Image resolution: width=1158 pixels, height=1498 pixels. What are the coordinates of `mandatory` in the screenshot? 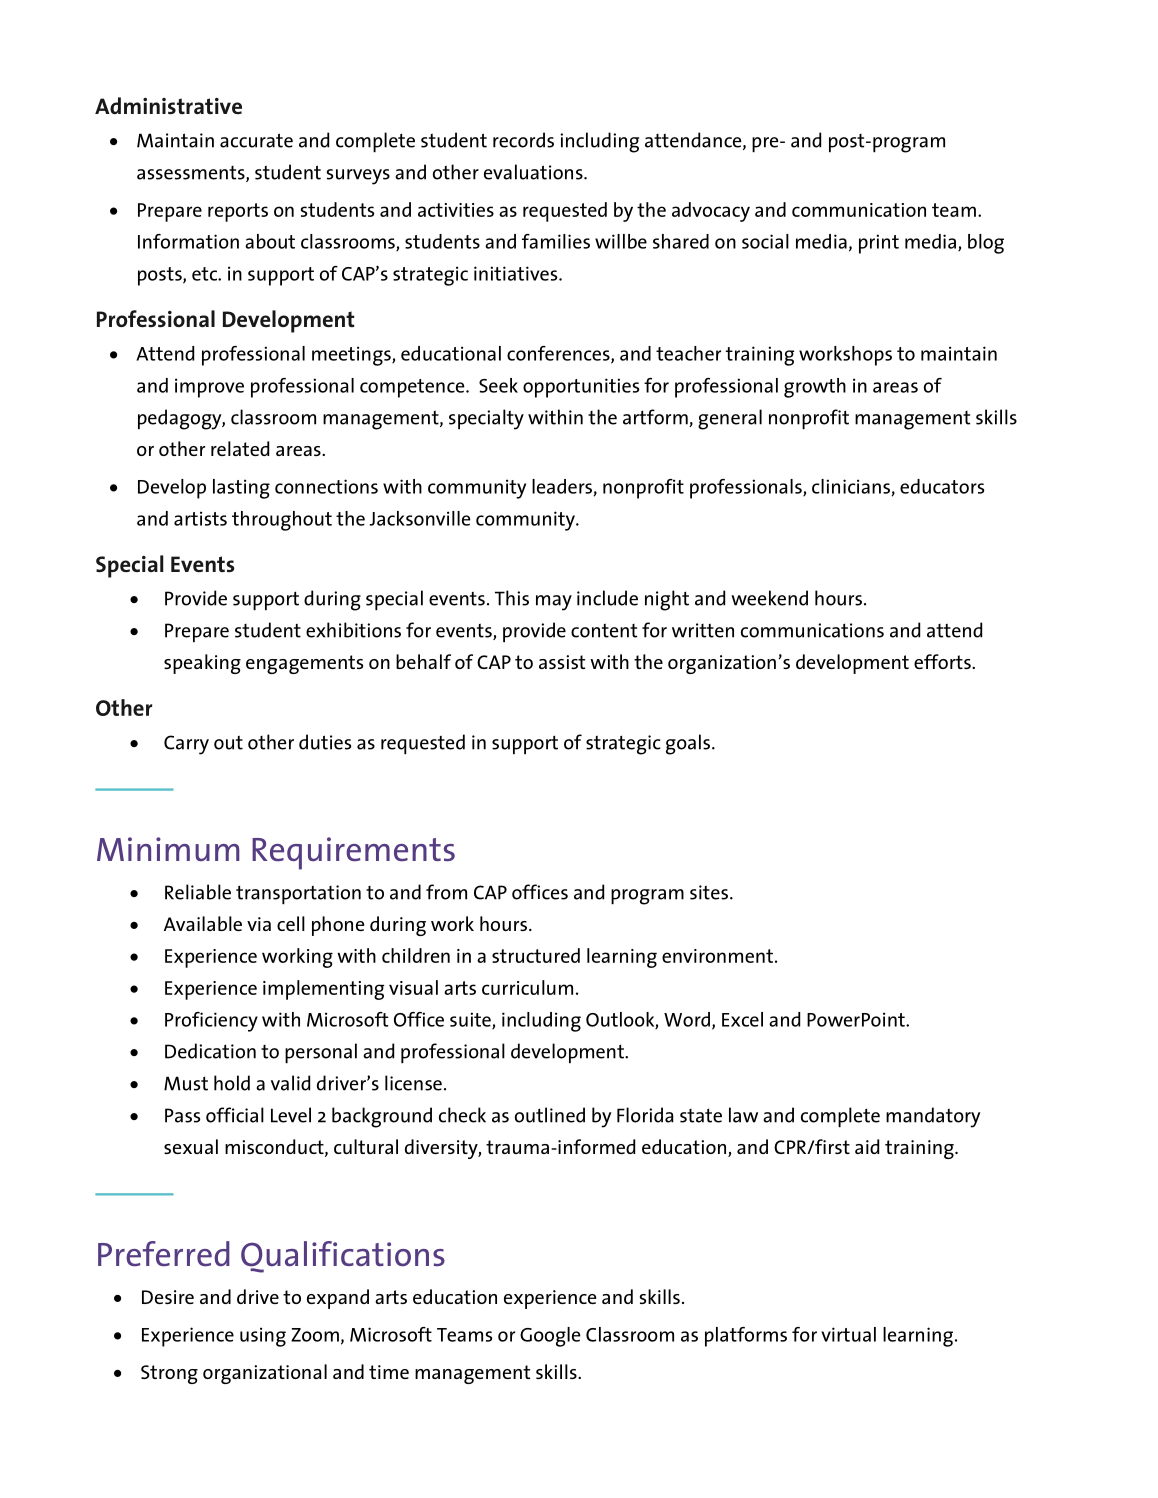 It's located at (933, 1117).
